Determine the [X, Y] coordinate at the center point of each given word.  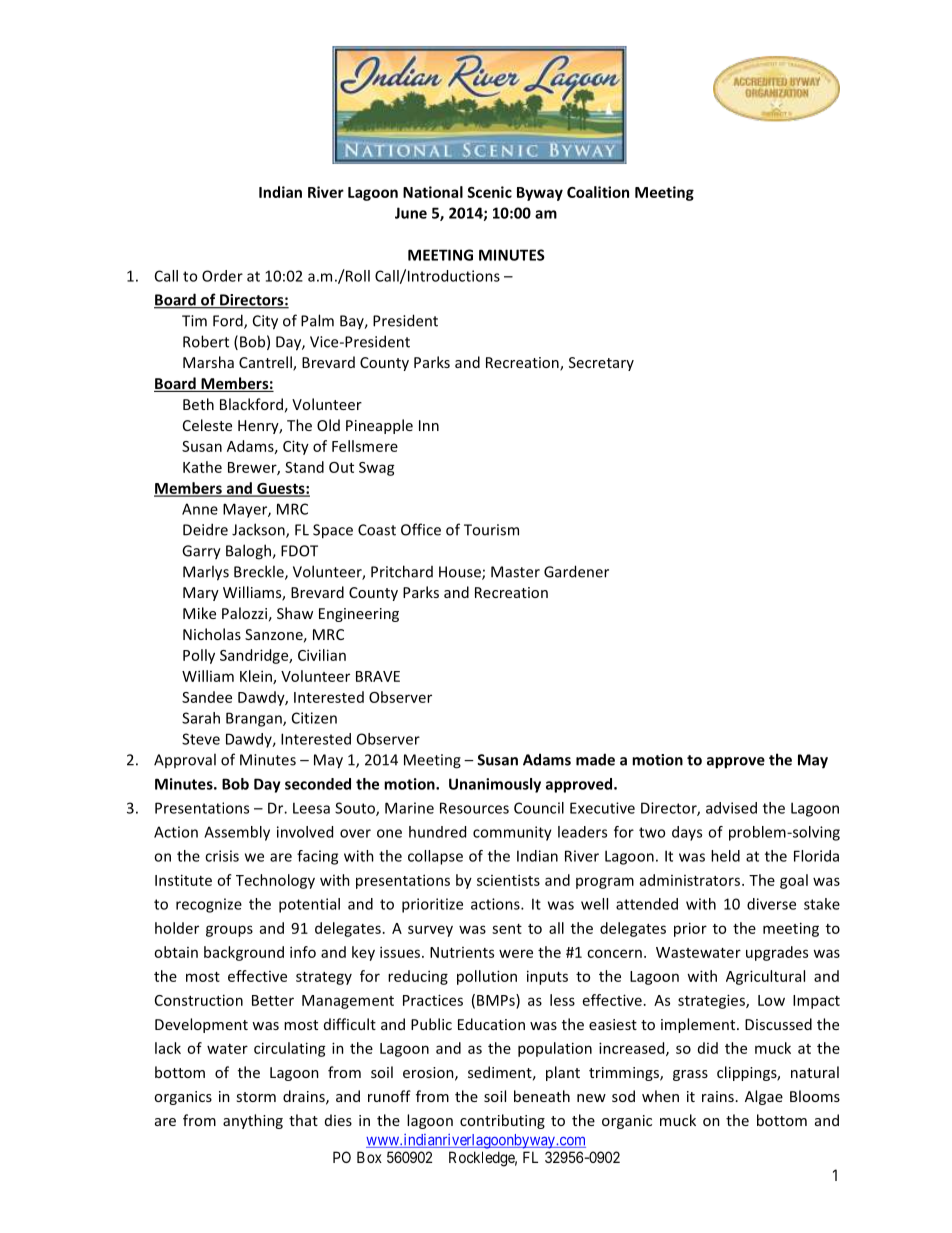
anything [253, 1121]
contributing [502, 1121]
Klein [257, 677]
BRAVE [378, 676]
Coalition [598, 192]
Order [222, 276]
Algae [764, 1097]
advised [731, 808]
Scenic [489, 192]
